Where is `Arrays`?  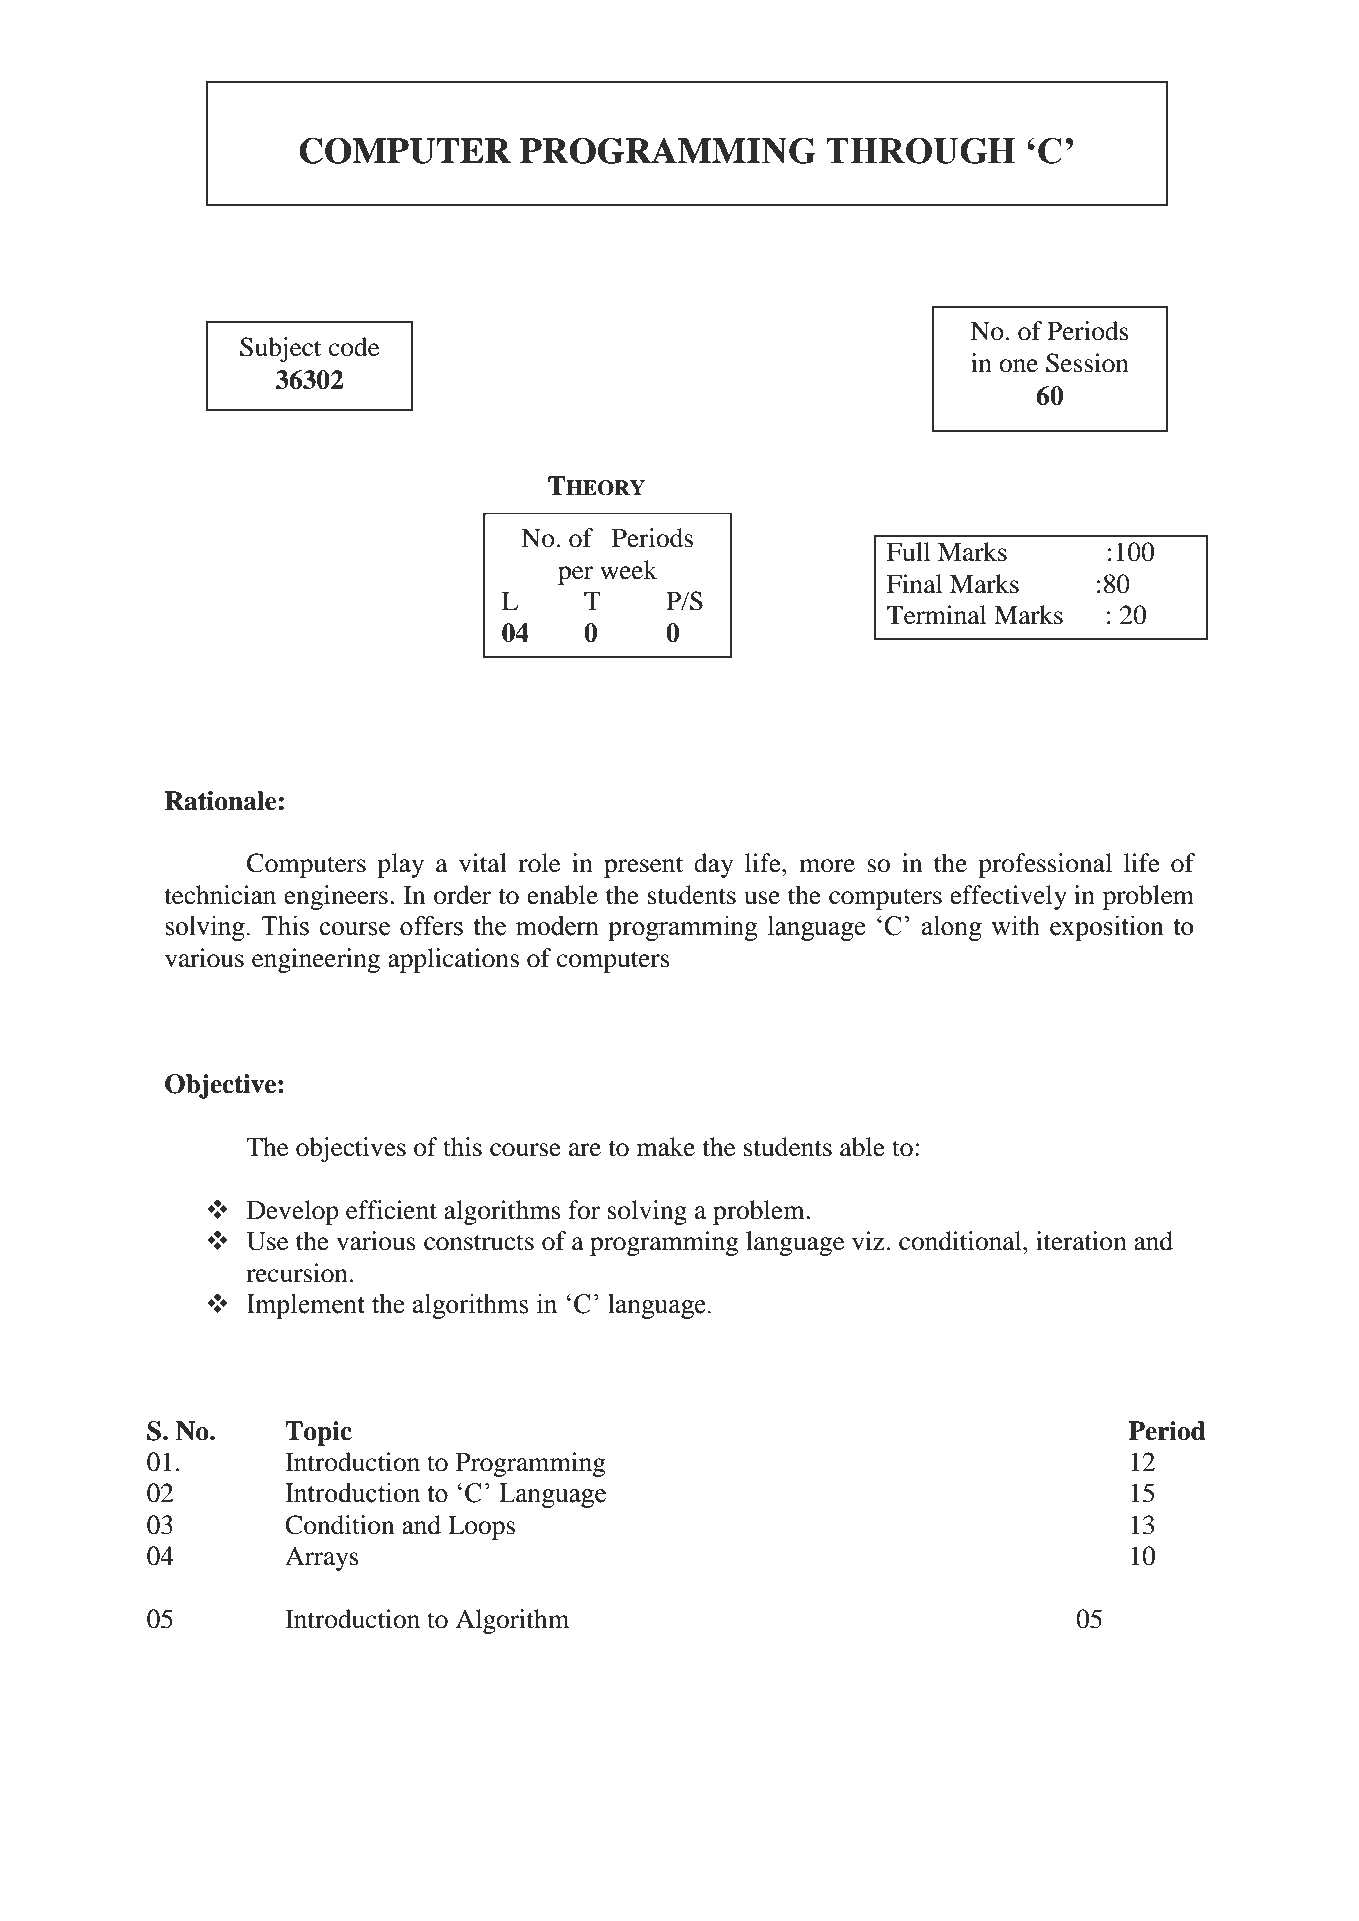 Arrays is located at coordinates (322, 1558).
